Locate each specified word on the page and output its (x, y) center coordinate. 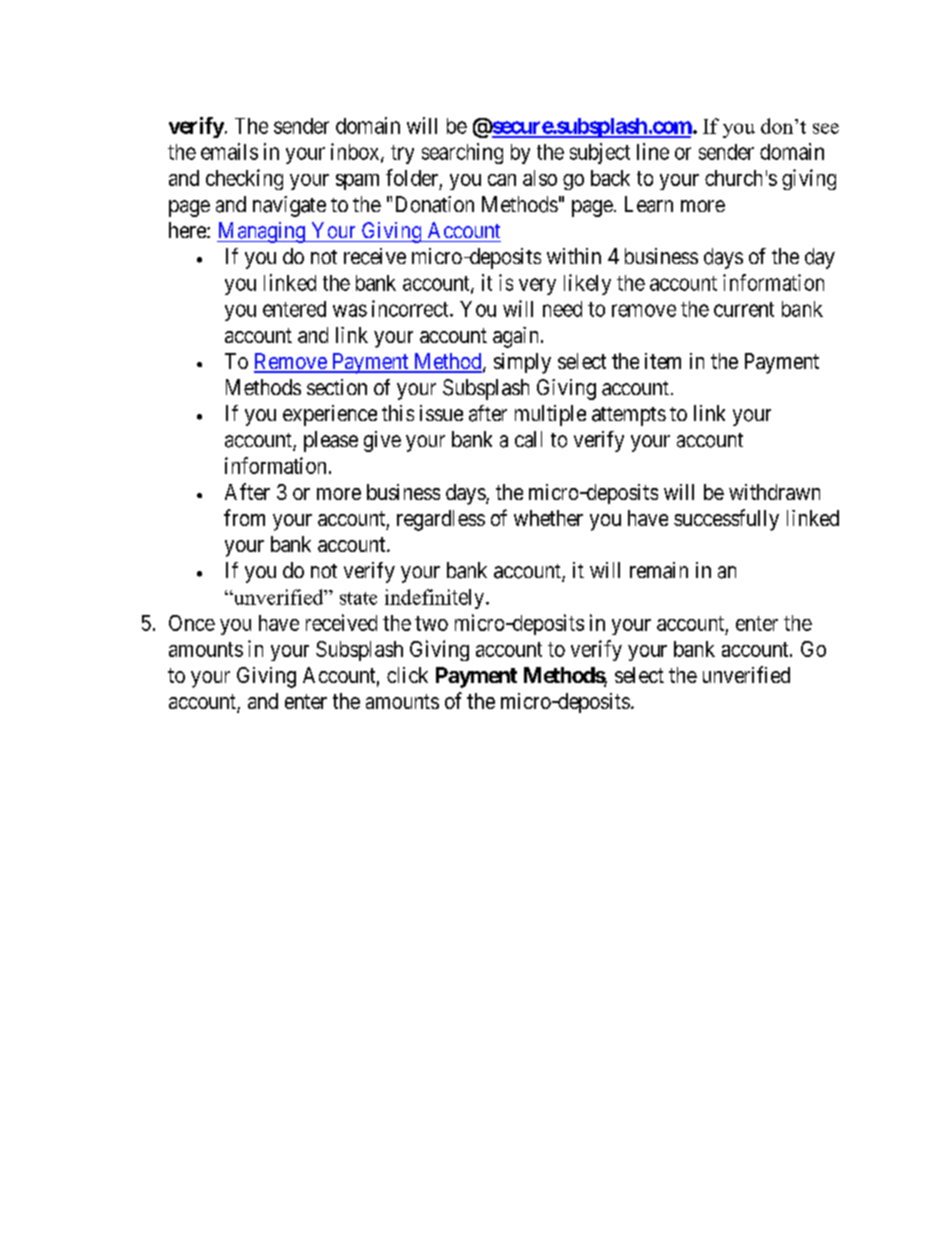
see (826, 128)
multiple (550, 415)
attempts (629, 416)
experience (330, 415)
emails (229, 151)
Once (192, 623)
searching (462, 153)
